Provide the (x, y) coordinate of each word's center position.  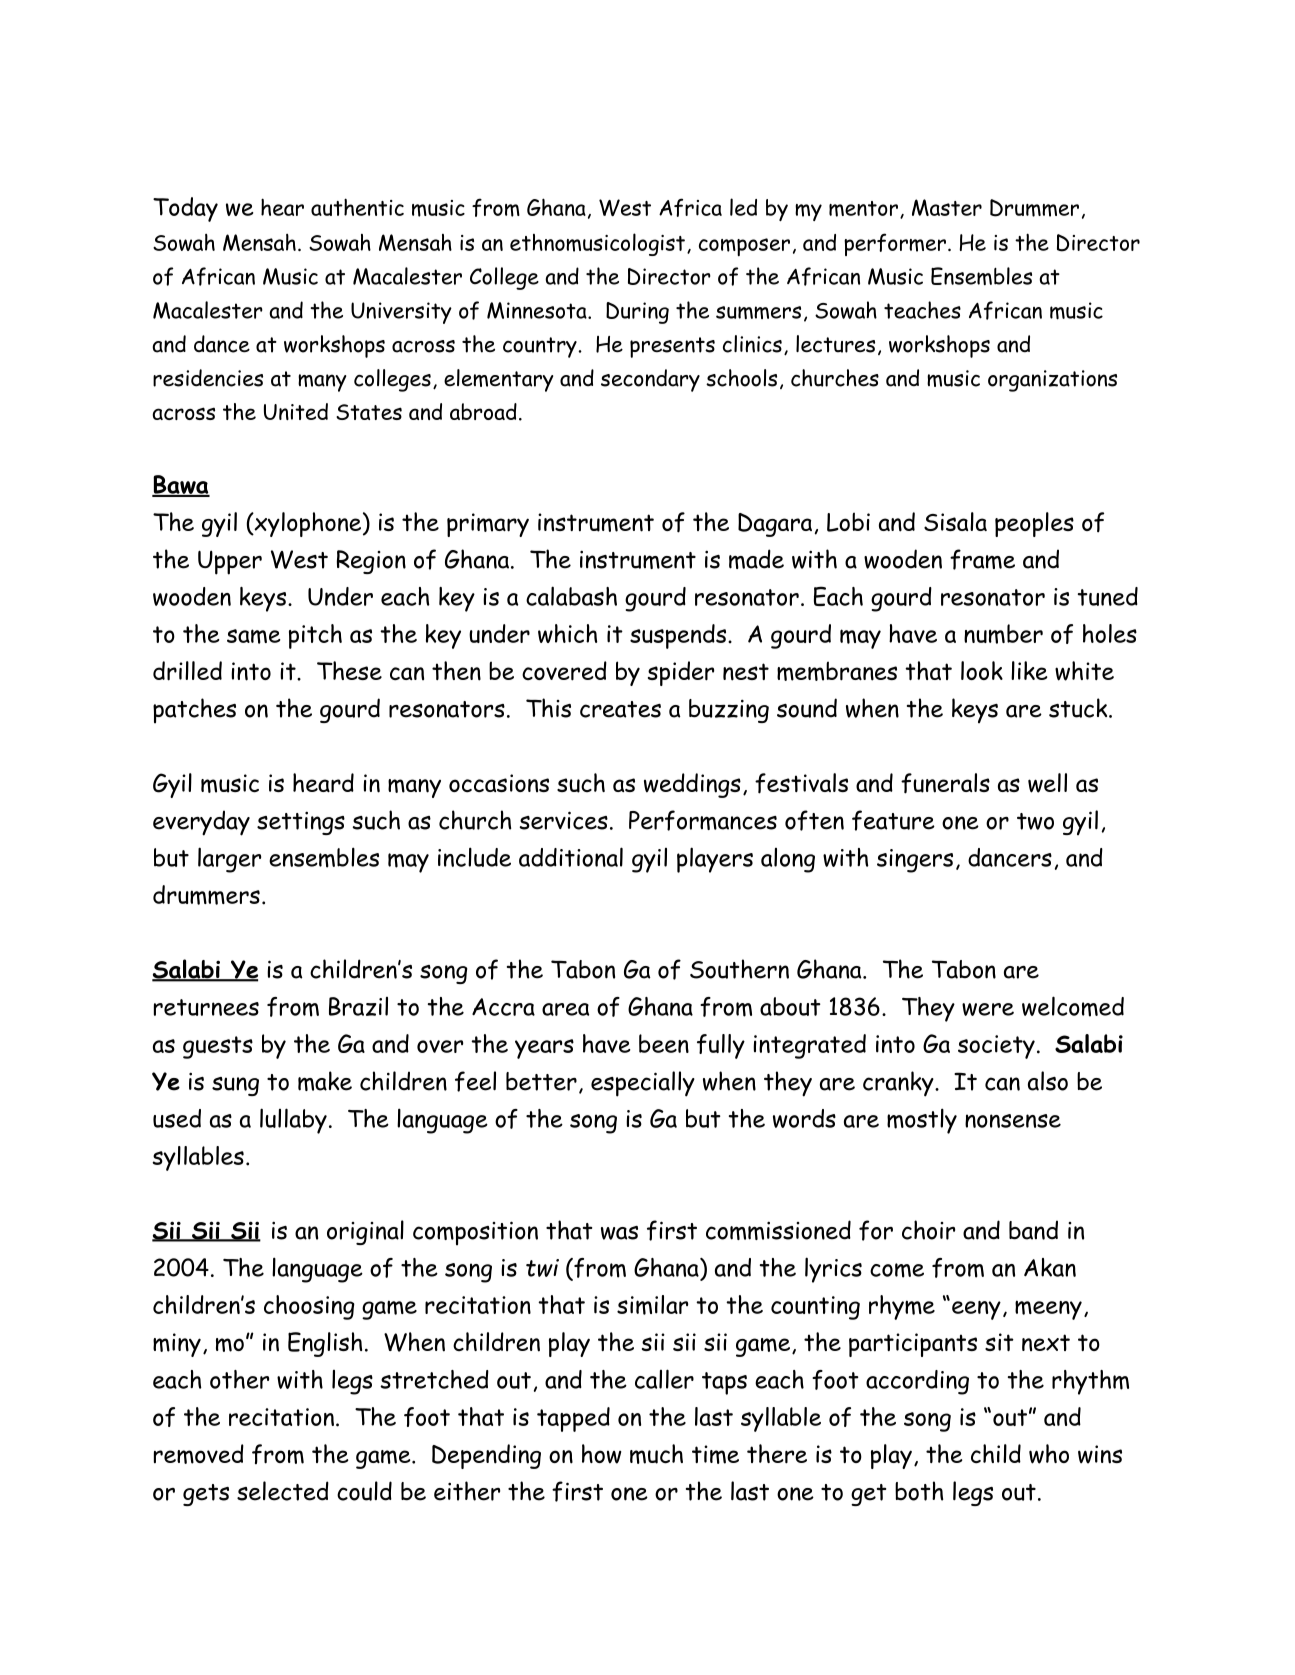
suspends (678, 636)
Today (185, 209)
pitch (315, 636)
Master (947, 207)
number (1003, 634)
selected (283, 1491)
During (637, 313)
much (656, 1454)
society (996, 1047)
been (664, 1043)
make (325, 1081)
